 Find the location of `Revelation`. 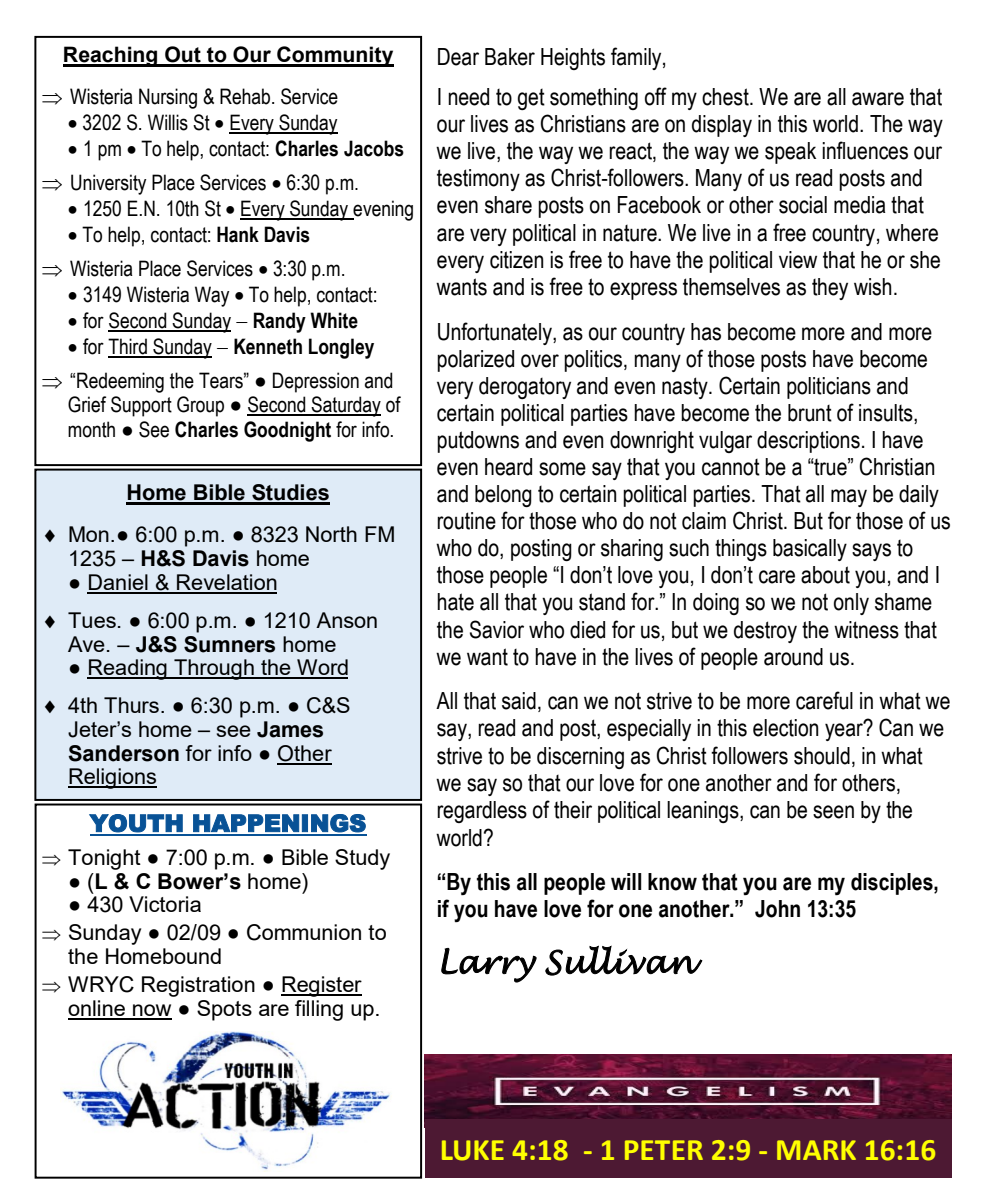

Revelation is located at coordinates (226, 583).
